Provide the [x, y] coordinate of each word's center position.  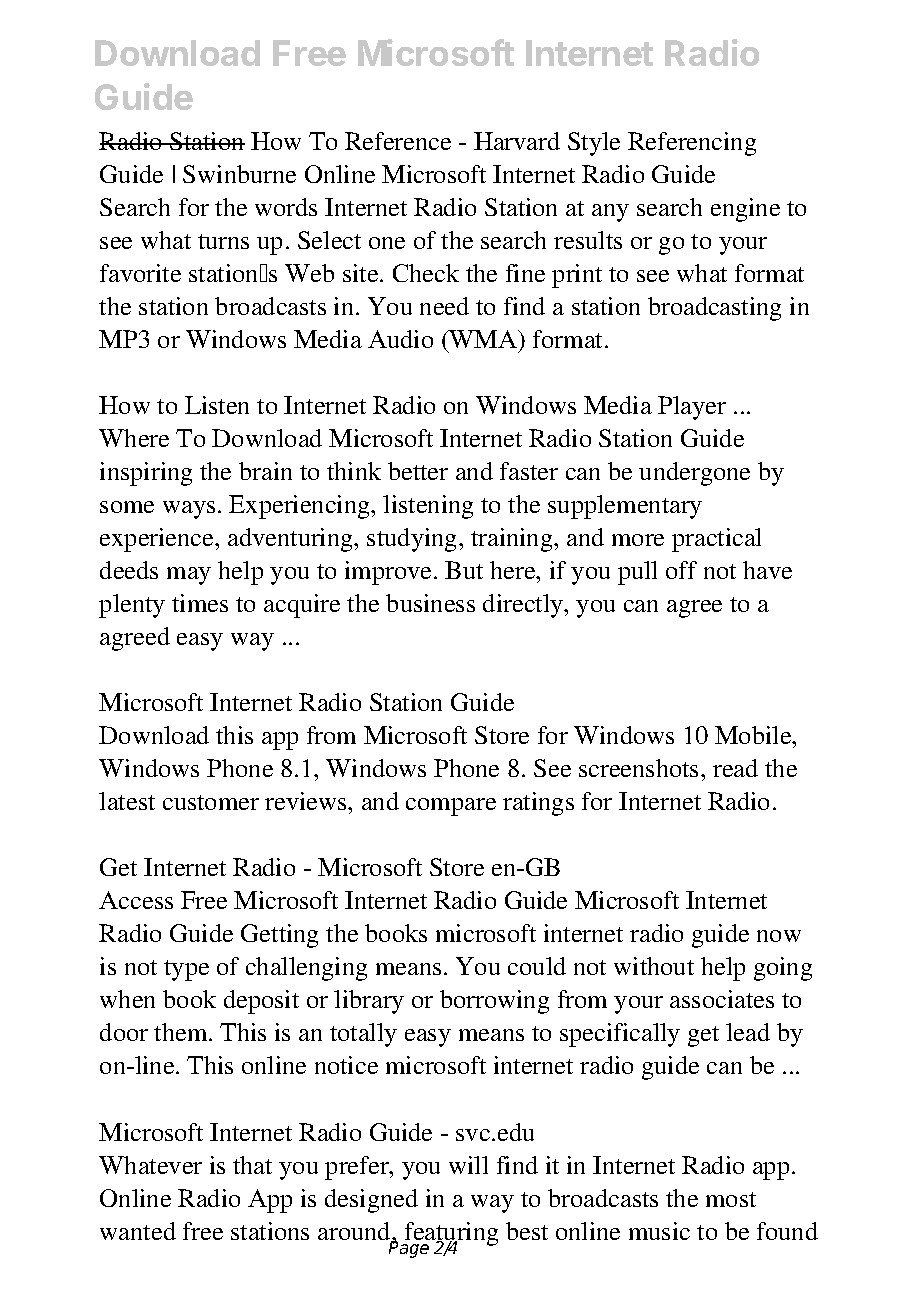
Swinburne [239, 174]
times [200, 603]
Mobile [754, 735]
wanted [138, 1231]
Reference [398, 141]
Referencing [692, 144]
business [430, 603]
